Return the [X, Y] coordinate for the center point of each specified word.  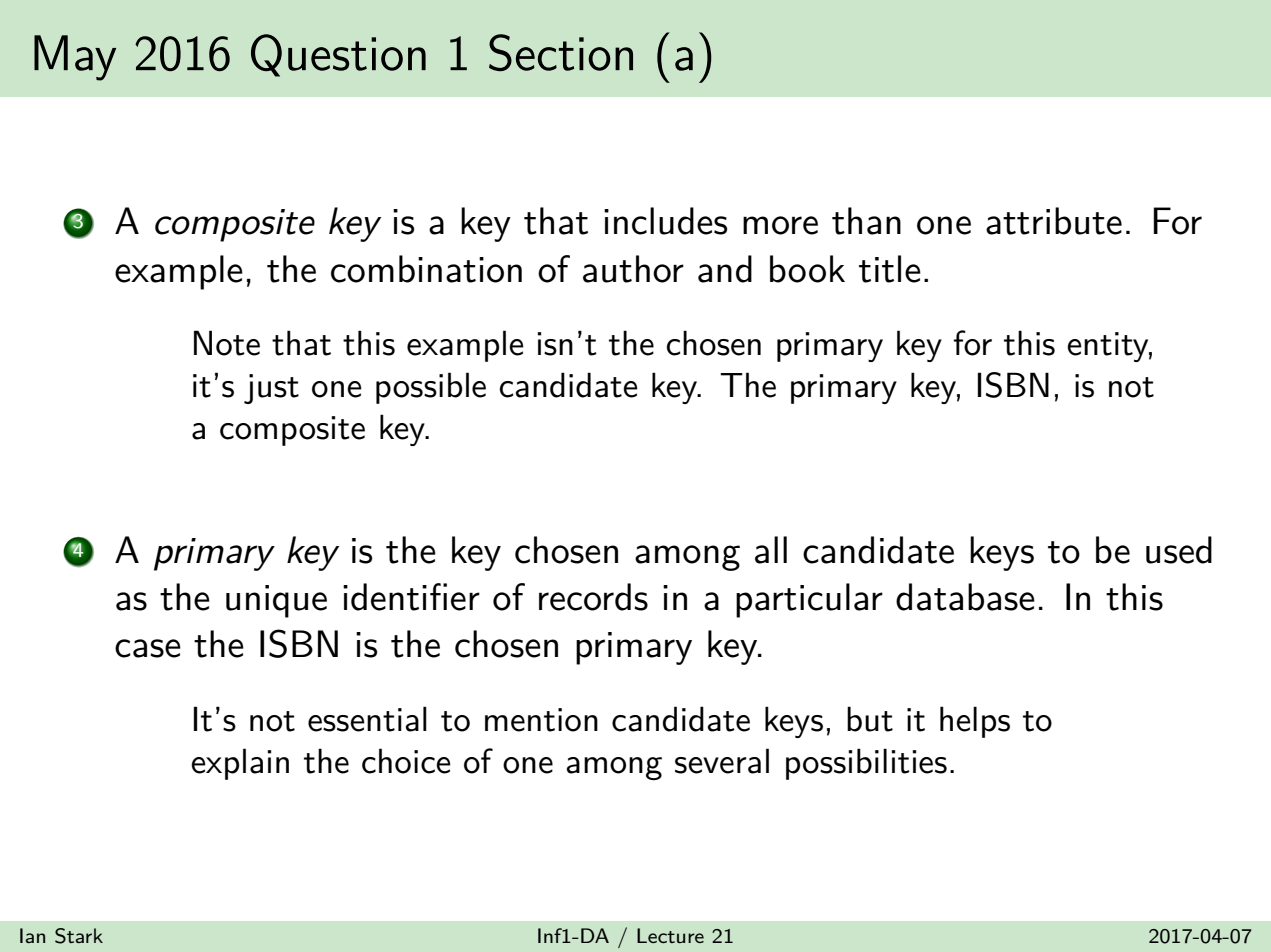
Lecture [670, 935]
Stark [79, 936]
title [890, 269]
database [965, 597]
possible [431, 388]
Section [561, 52]
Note [227, 343]
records [593, 597]
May [75, 58]
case [148, 648]
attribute [1054, 221]
